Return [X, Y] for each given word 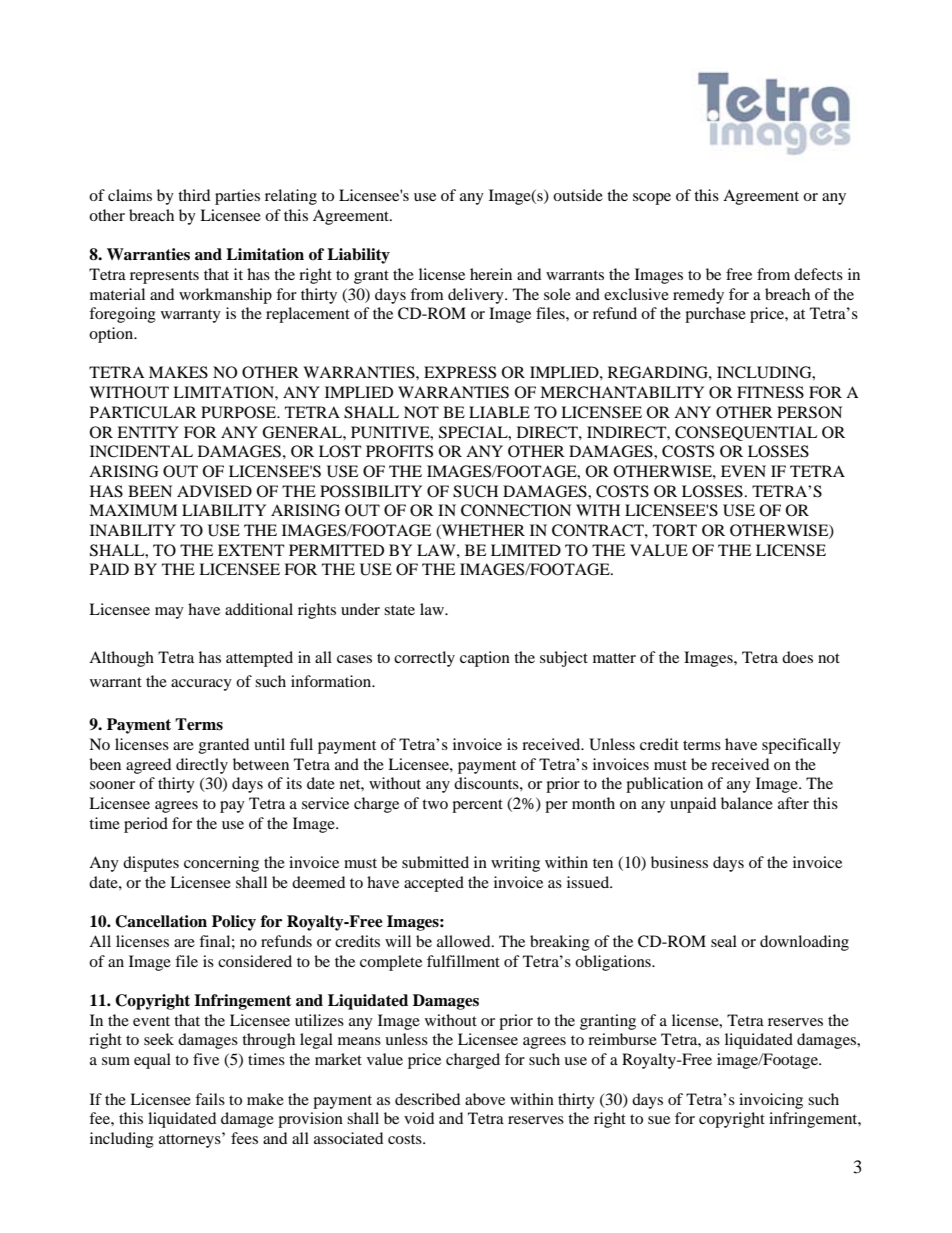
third [194, 195]
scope [652, 199]
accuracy [201, 685]
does [797, 657]
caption [485, 659]
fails [210, 1099]
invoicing [771, 1101]
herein [491, 274]
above [485, 1099]
